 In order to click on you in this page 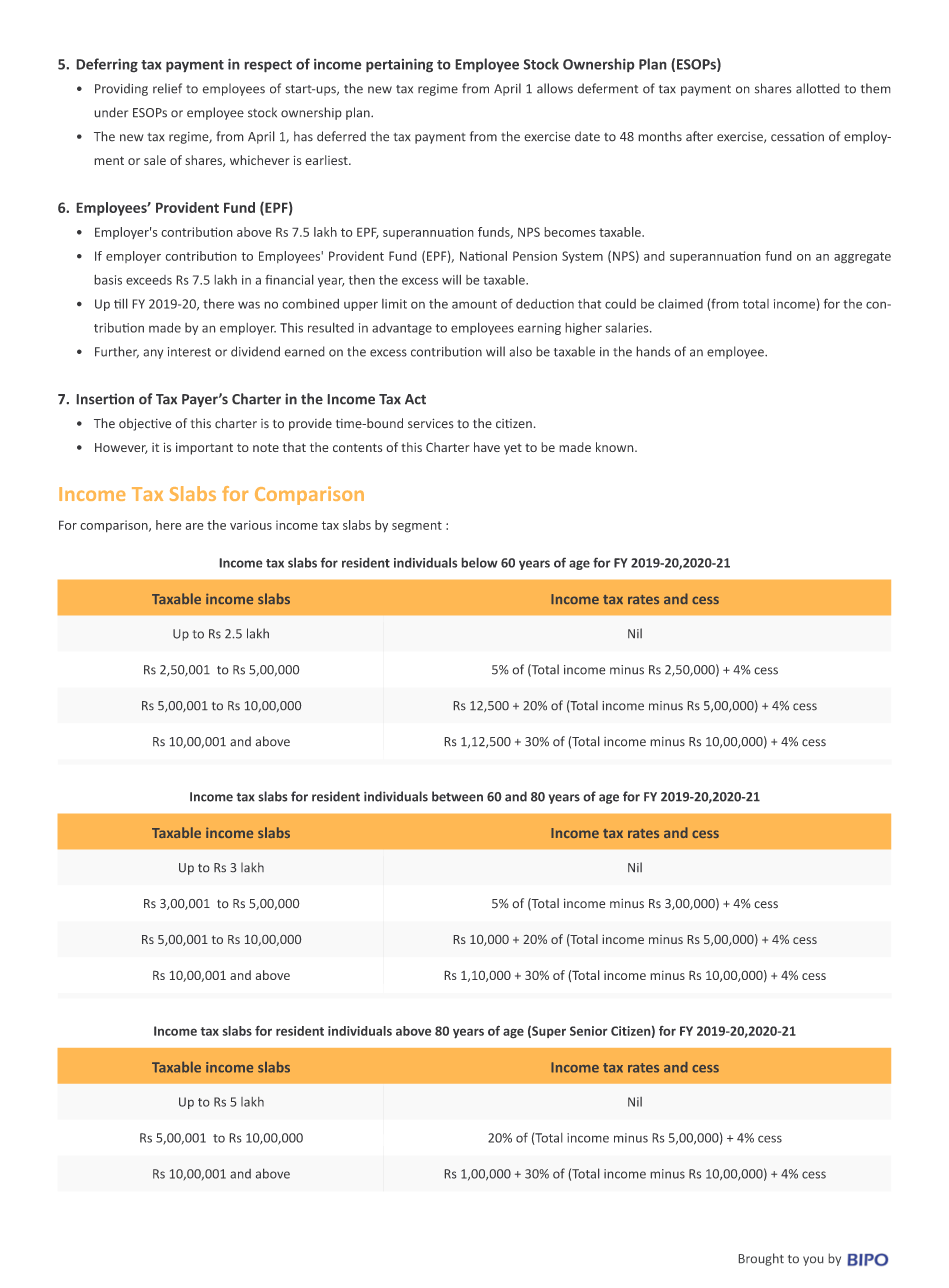, I will do `click(813, 1261)`.
